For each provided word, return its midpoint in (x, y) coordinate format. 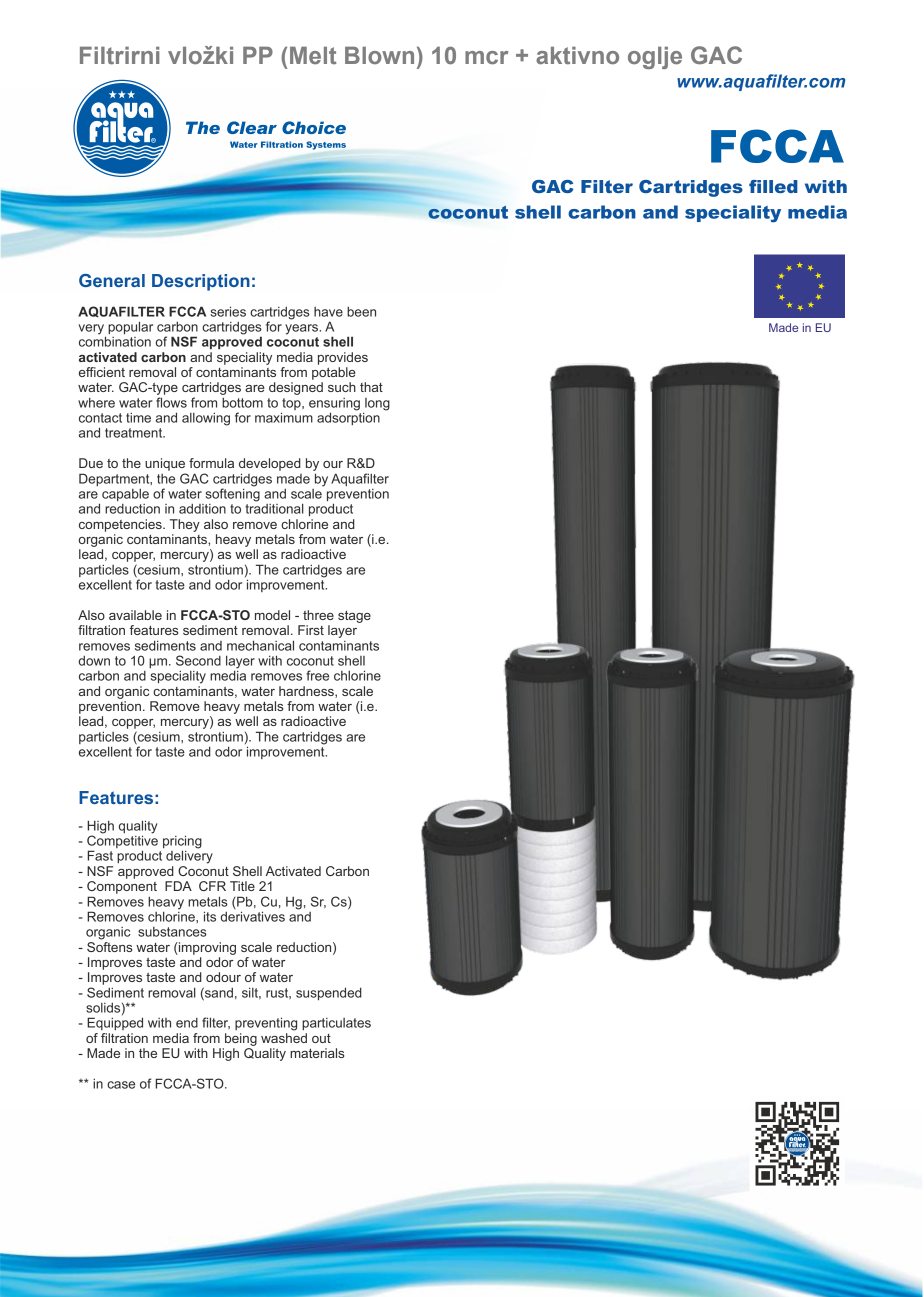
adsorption (348, 417)
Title (242, 886)
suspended (329, 993)
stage (354, 617)
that (371, 387)
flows (171, 402)
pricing (182, 843)
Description (201, 282)
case (121, 1085)
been (361, 312)
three (318, 615)
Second (198, 660)
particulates (336, 1024)
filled (773, 186)
